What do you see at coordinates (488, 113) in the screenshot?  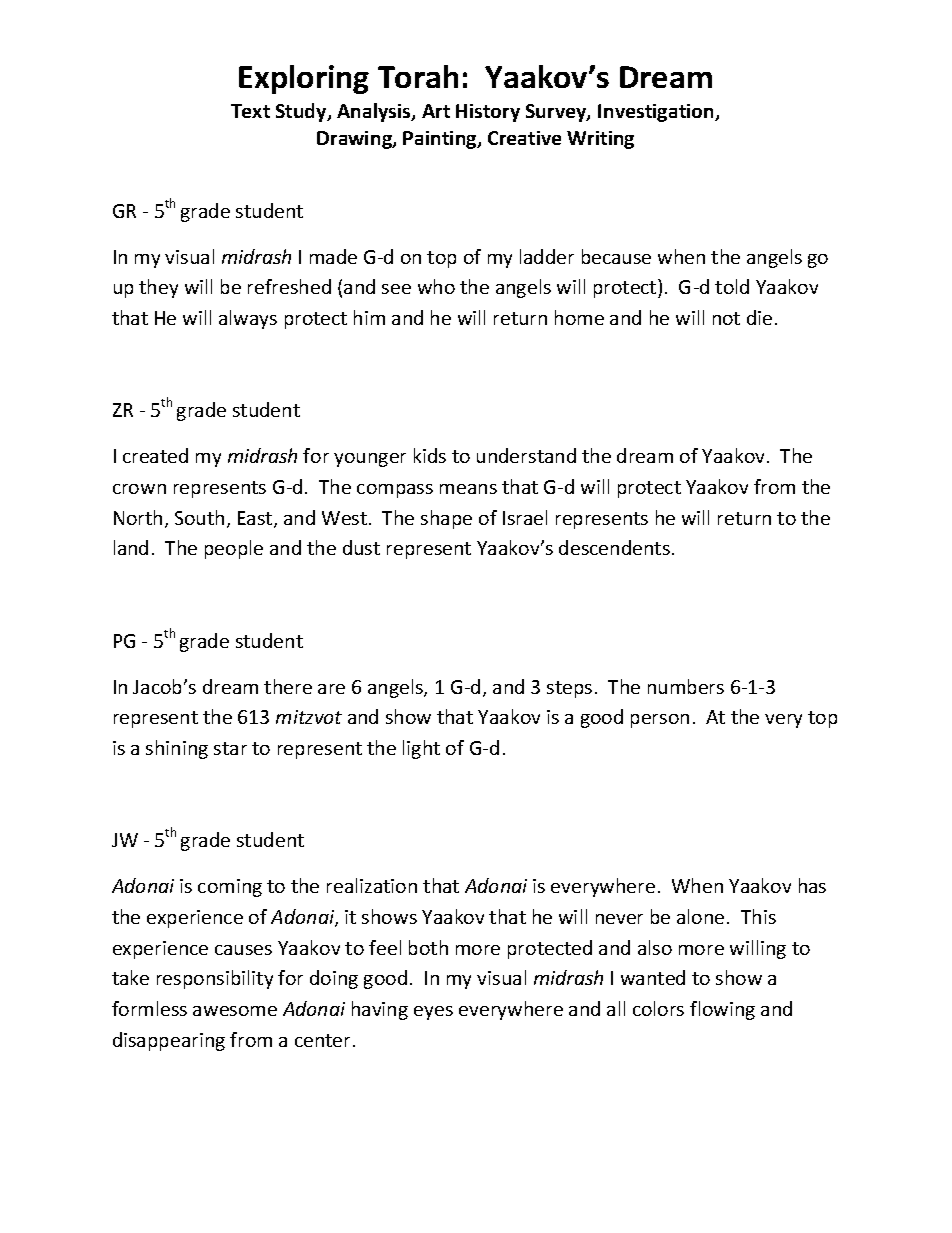 I see `History` at bounding box center [488, 113].
